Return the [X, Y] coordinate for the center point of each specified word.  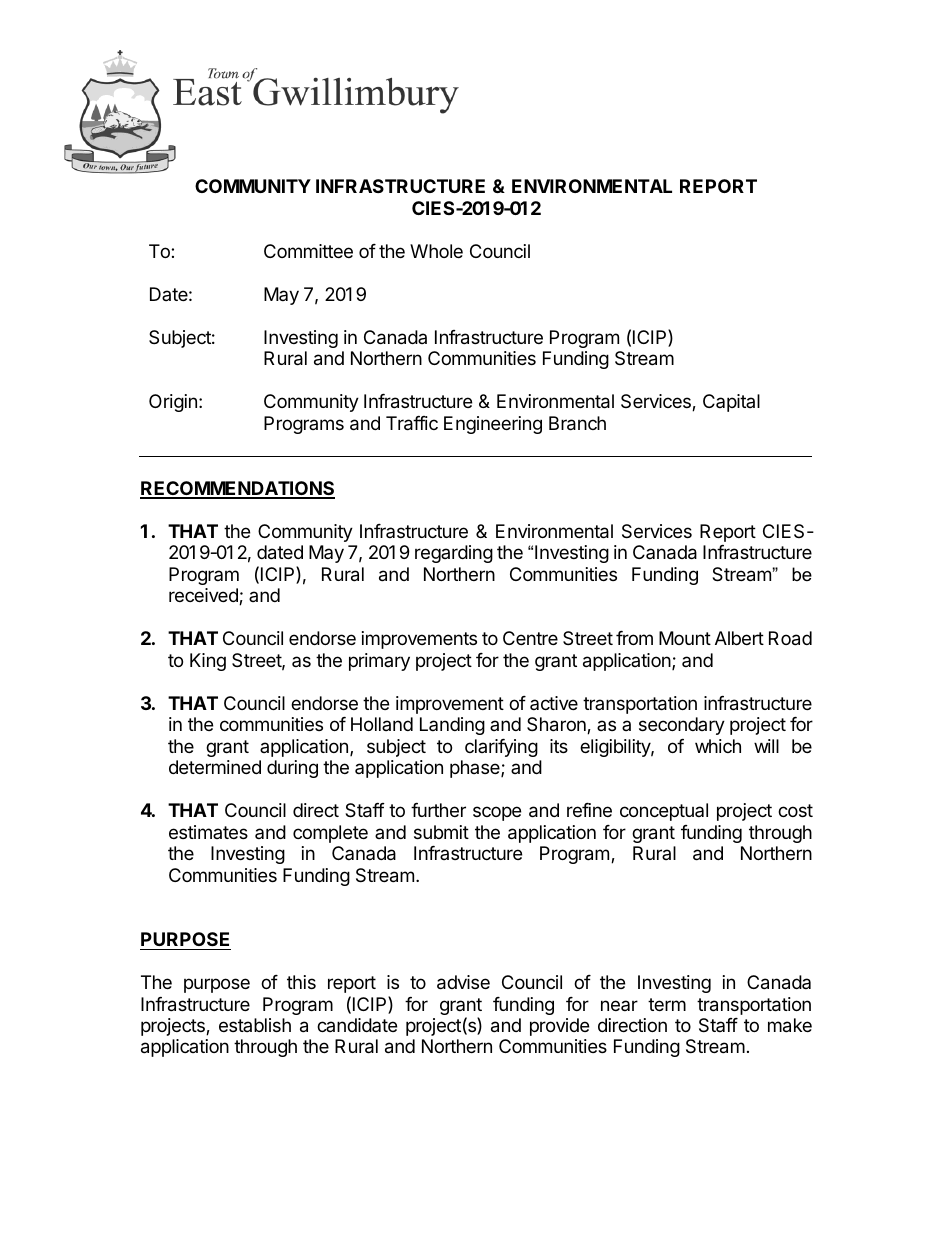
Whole [436, 251]
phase [476, 769]
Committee [308, 251]
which [718, 746]
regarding [454, 554]
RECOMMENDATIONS [237, 489]
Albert [739, 638]
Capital [731, 403]
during [292, 769]
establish [255, 1025]
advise [463, 982]
